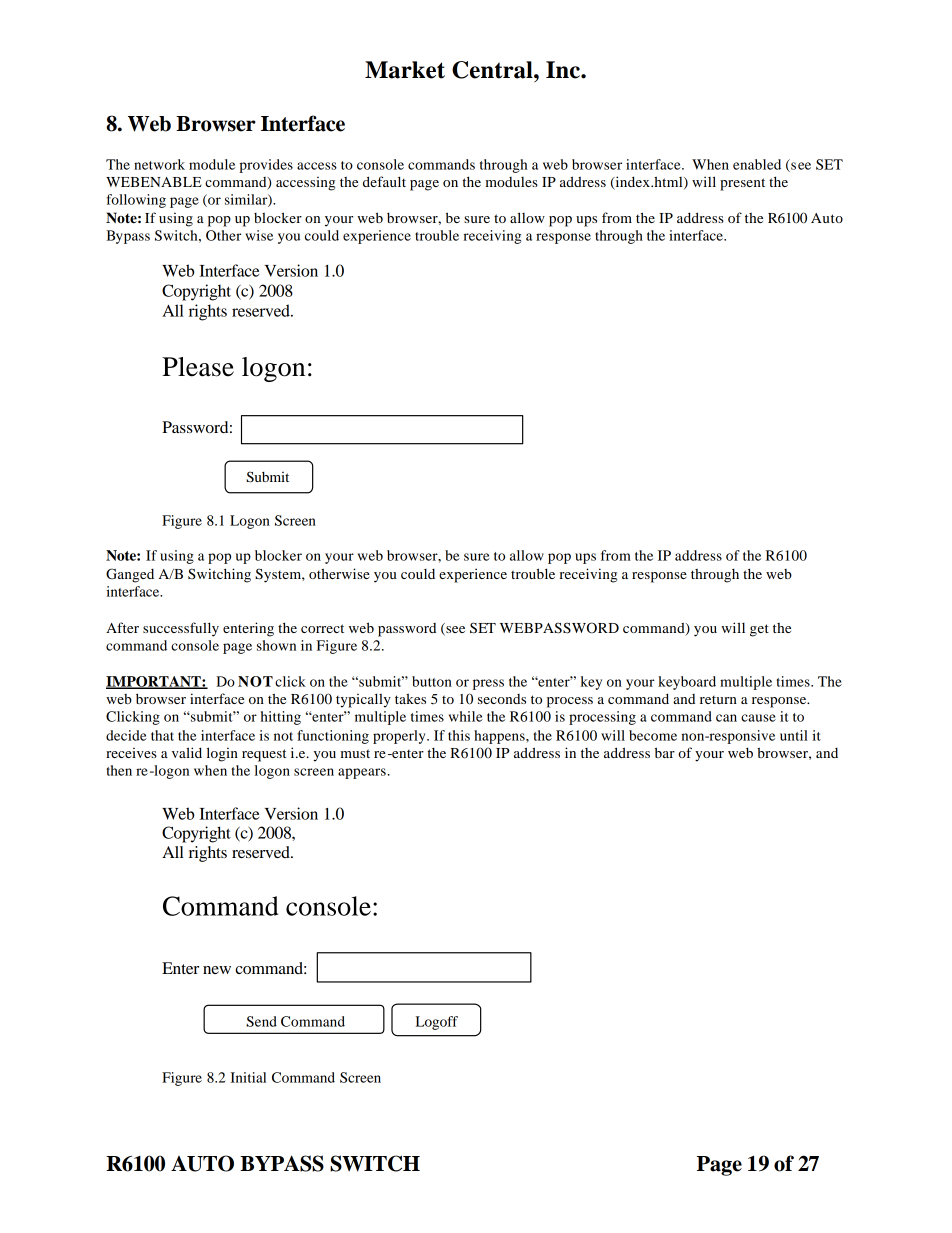 The width and height of the screenshot is (952, 1233). Describe the element at coordinates (488, 684) in the screenshot. I see `press` at that location.
